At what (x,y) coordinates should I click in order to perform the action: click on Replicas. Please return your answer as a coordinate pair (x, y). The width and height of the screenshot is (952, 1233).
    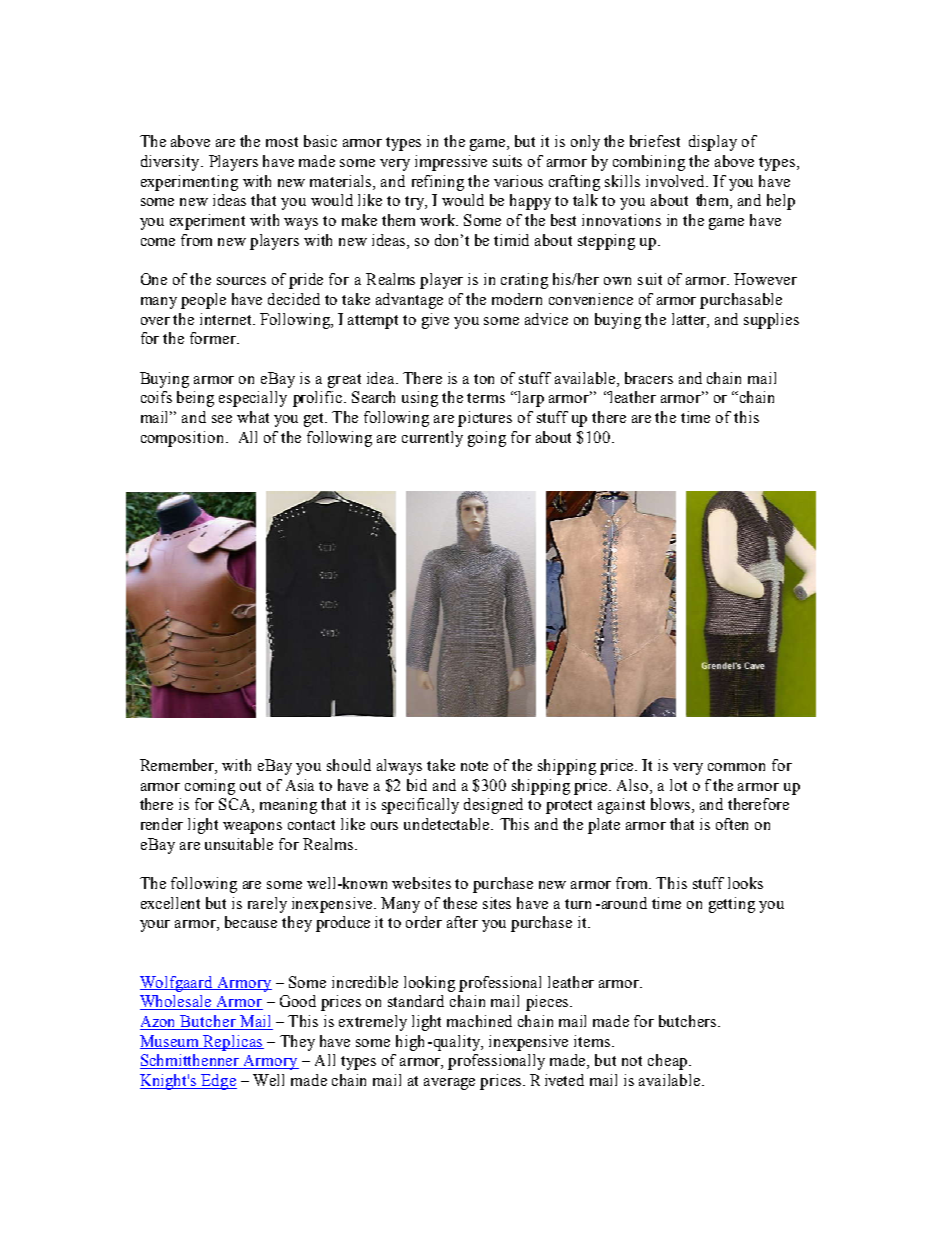
    Looking at the image, I should click on (233, 1043).
